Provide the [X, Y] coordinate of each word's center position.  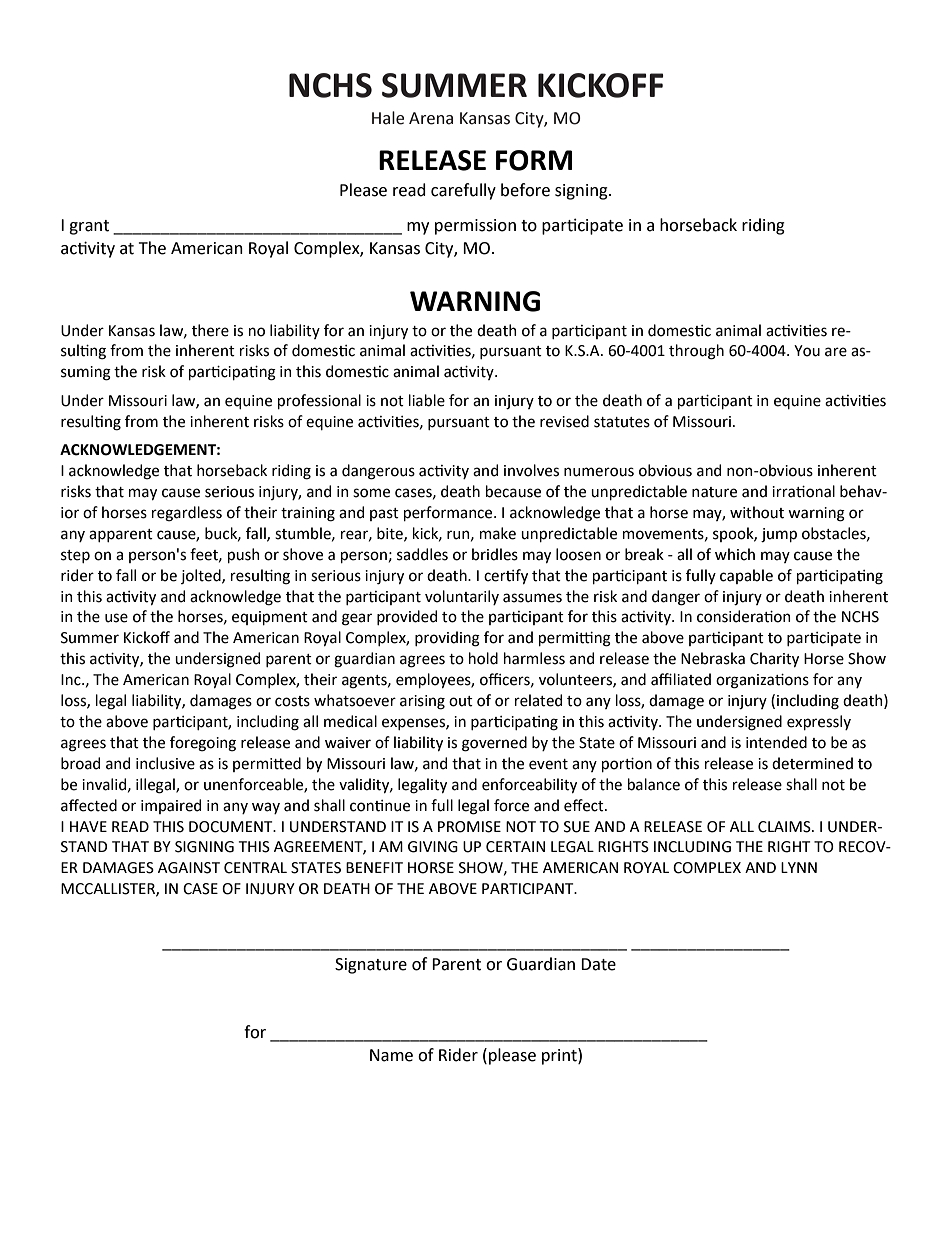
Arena [431, 118]
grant [89, 227]
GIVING [433, 847]
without [757, 512]
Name [391, 1055]
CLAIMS [785, 827]
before [525, 190]
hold [483, 658]
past [384, 514]
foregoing [203, 744]
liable [427, 400]
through [696, 352]
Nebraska [713, 658]
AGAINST [189, 868]
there [210, 330]
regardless [187, 514]
